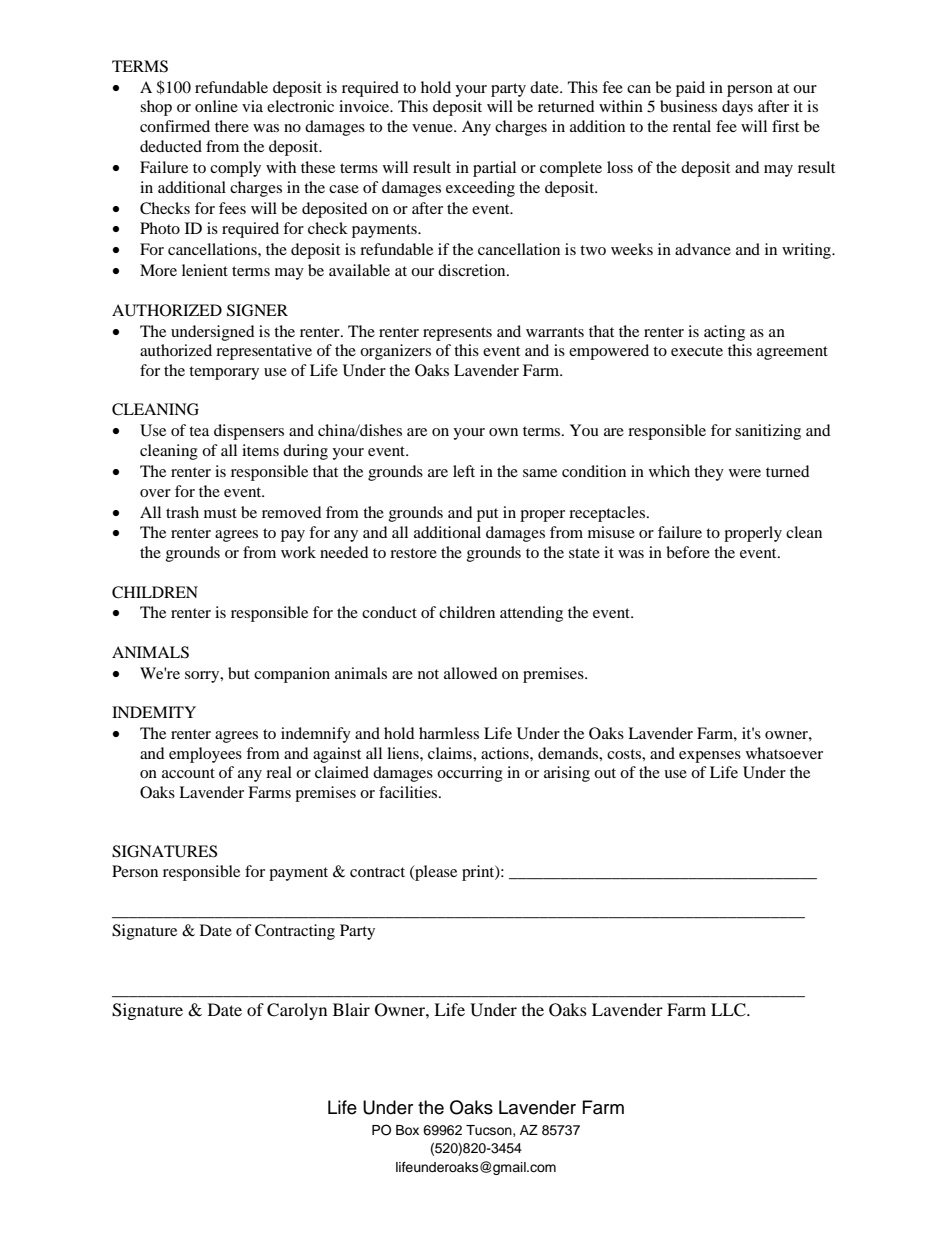 The height and width of the image is (1233, 952). I want to click on Carolyn, so click(297, 1011).
